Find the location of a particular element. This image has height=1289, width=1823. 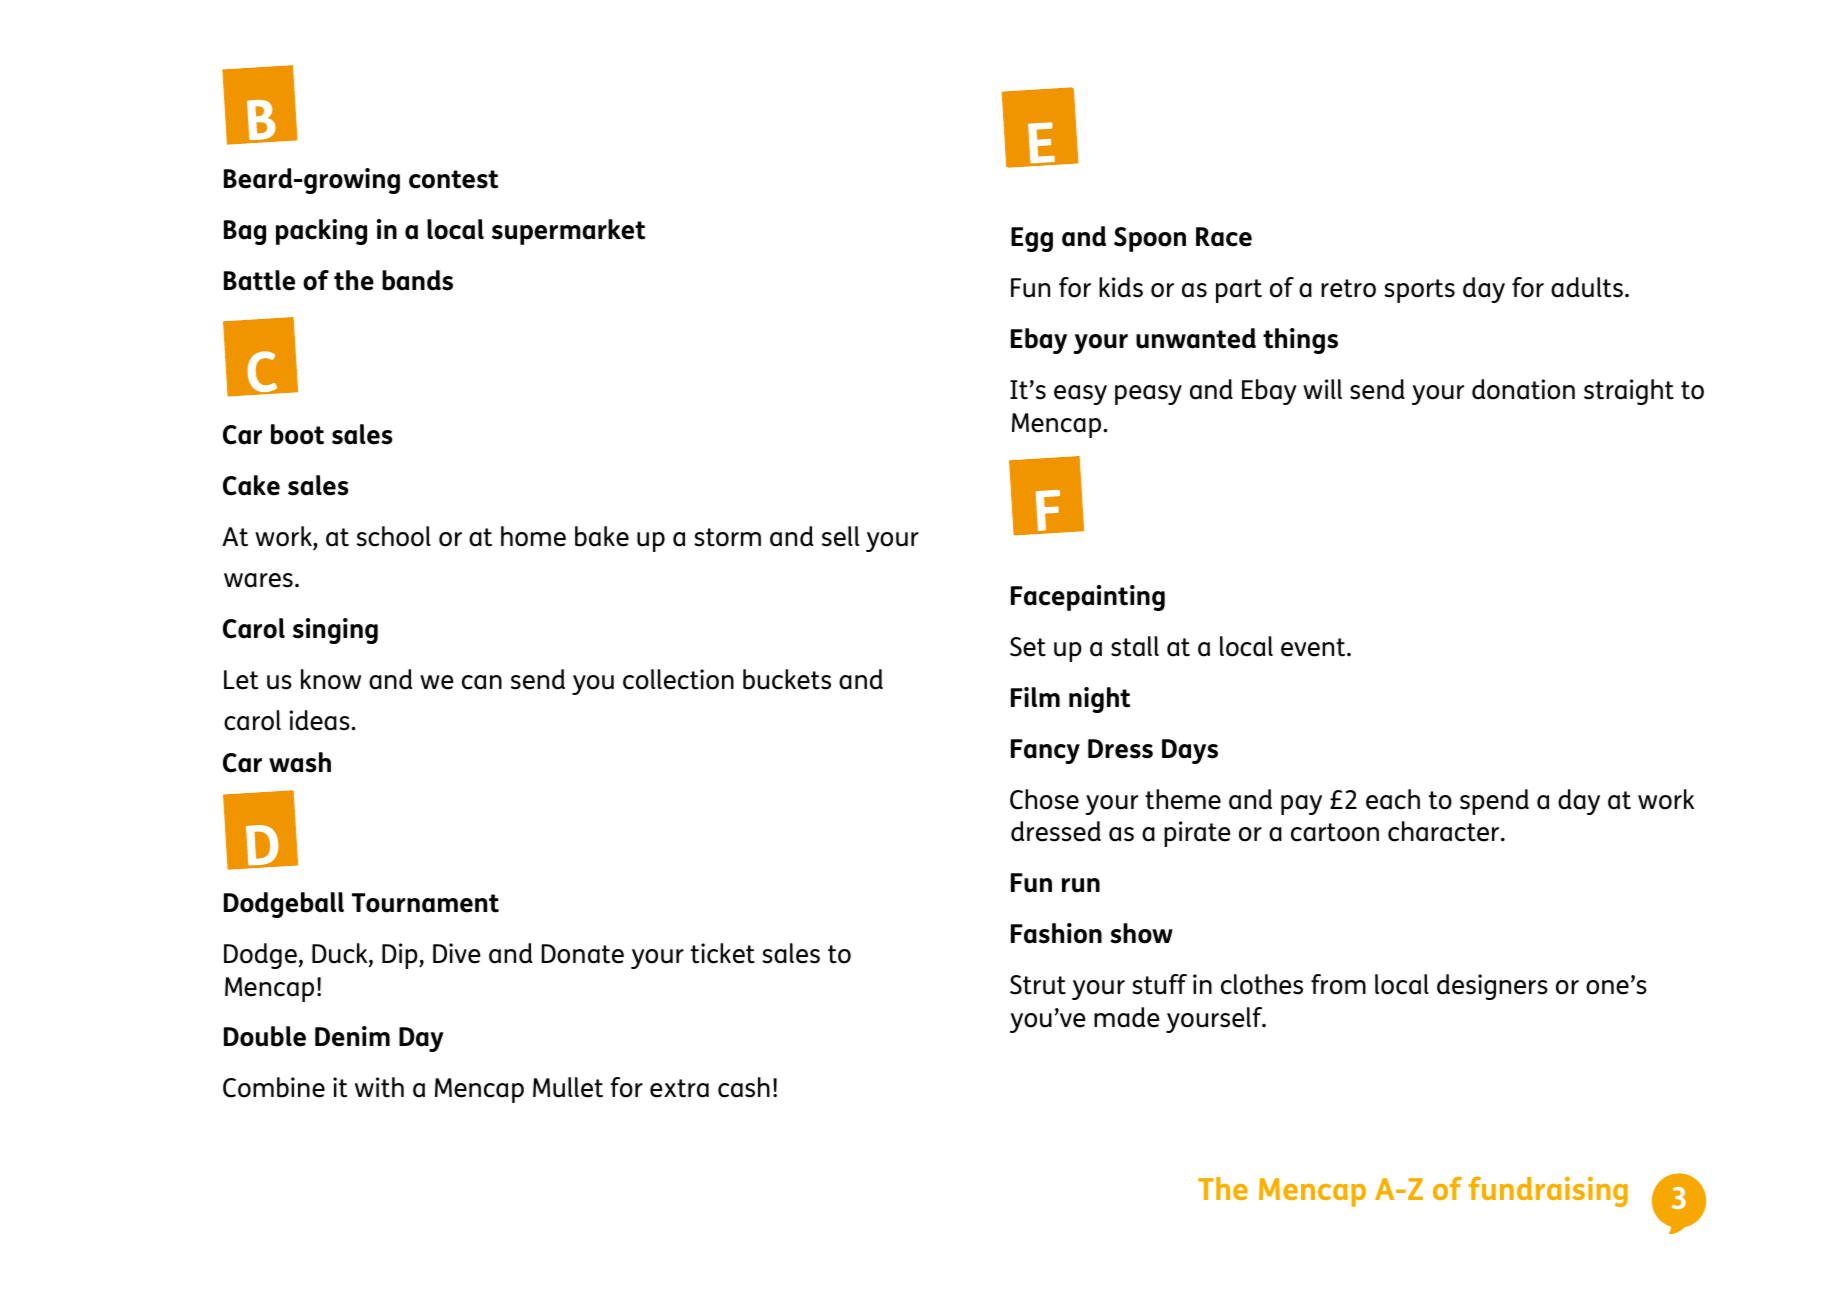

sports is located at coordinates (1419, 291).
